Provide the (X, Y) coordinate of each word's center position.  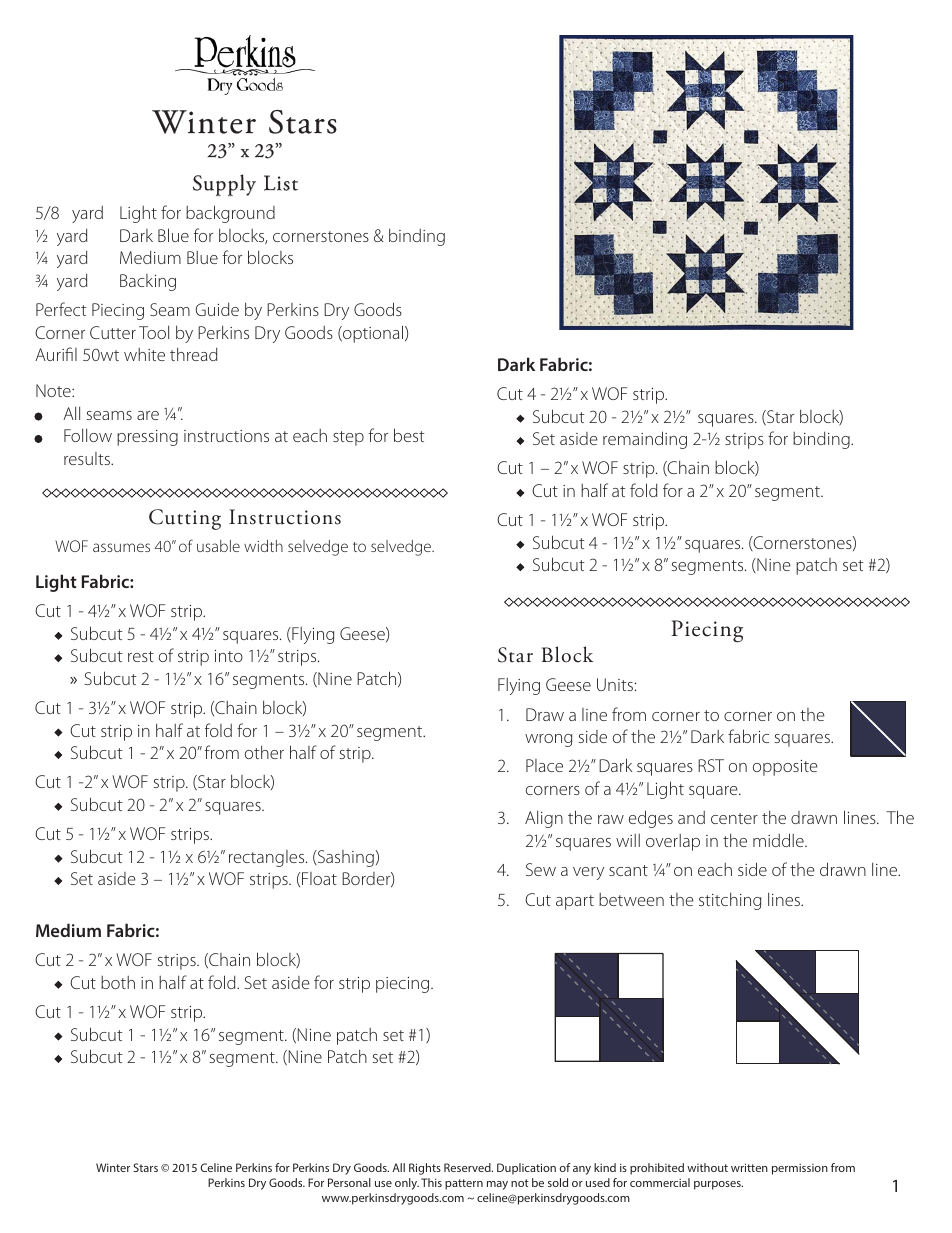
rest (141, 656)
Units (615, 684)
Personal (349, 1182)
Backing (148, 282)
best (409, 435)
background (230, 214)
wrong (548, 740)
